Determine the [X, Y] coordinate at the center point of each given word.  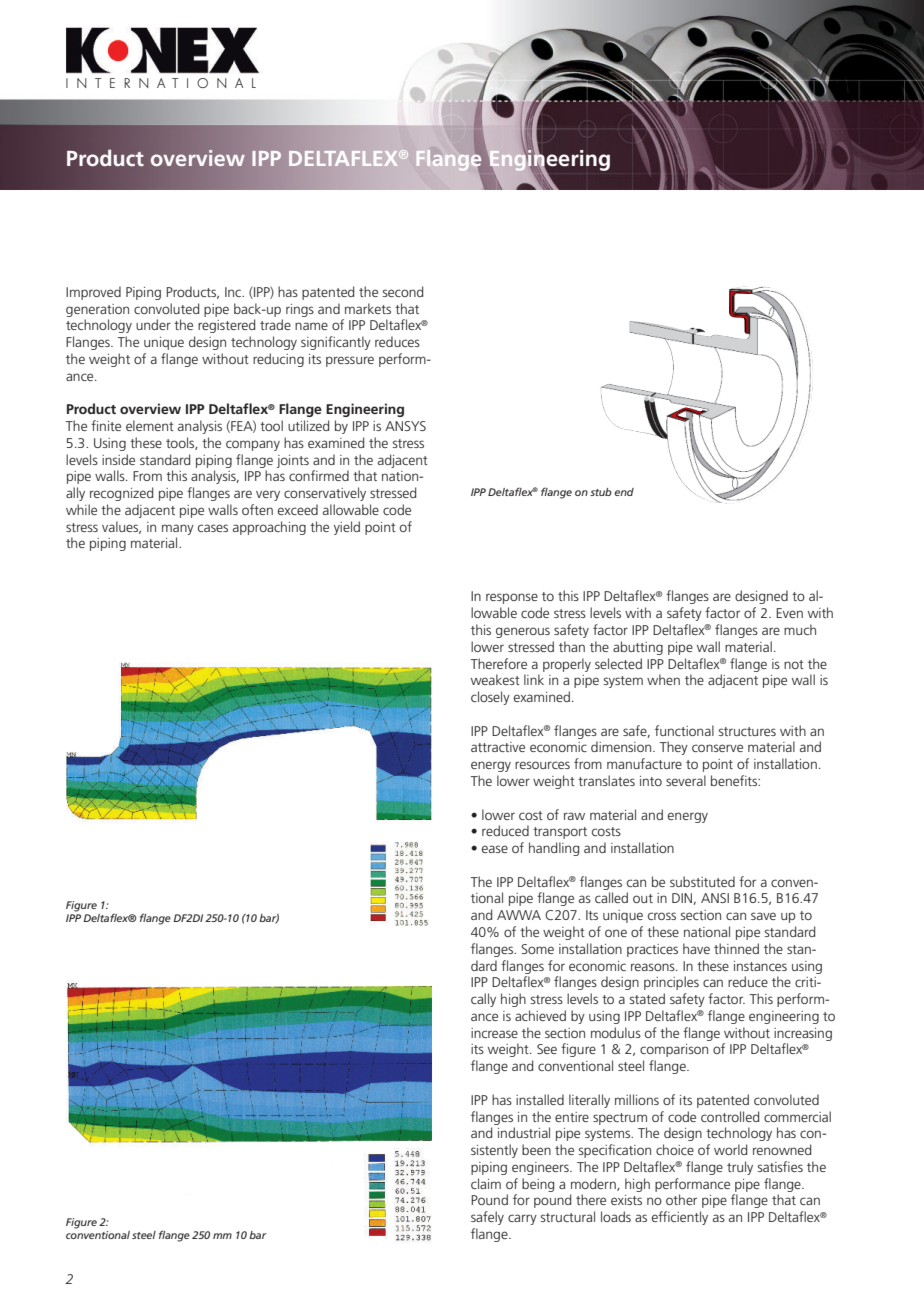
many [178, 529]
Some [537, 949]
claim [486, 1183]
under [153, 324]
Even [789, 613]
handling [554, 849]
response [512, 598]
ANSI [715, 898]
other [681, 1199]
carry [522, 1219]
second [402, 291]
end [624, 492]
